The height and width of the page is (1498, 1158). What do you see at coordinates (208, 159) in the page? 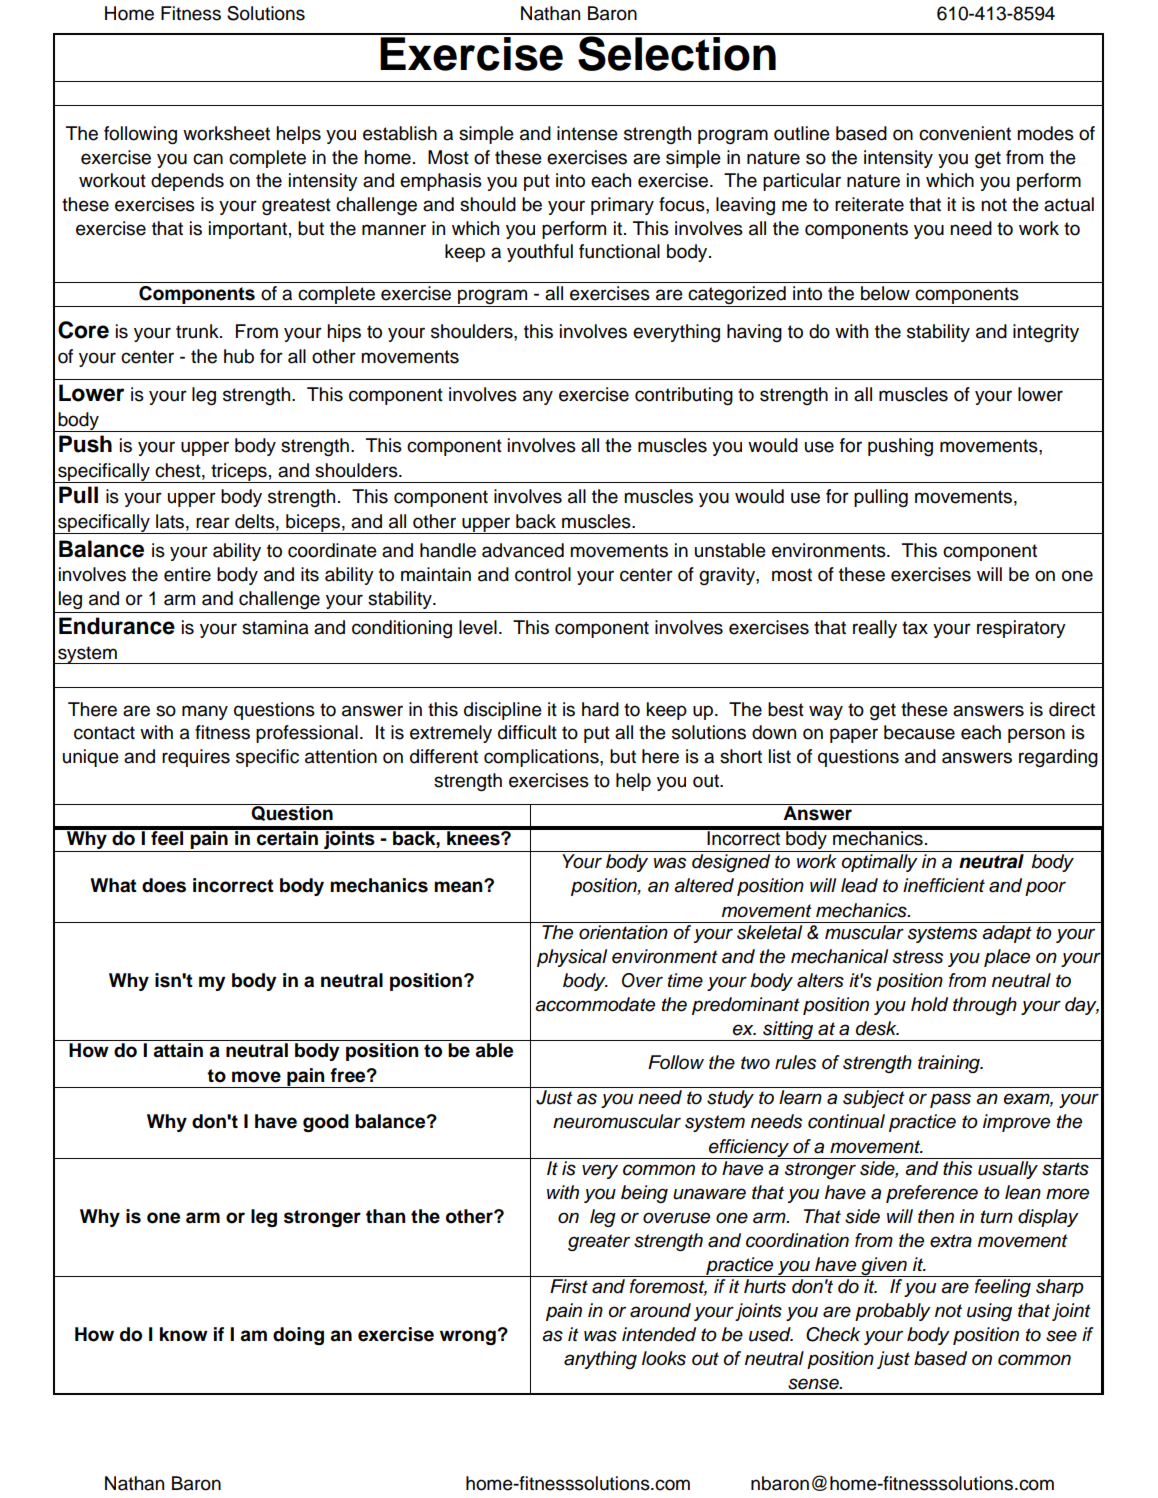
I see `can` at bounding box center [208, 159].
